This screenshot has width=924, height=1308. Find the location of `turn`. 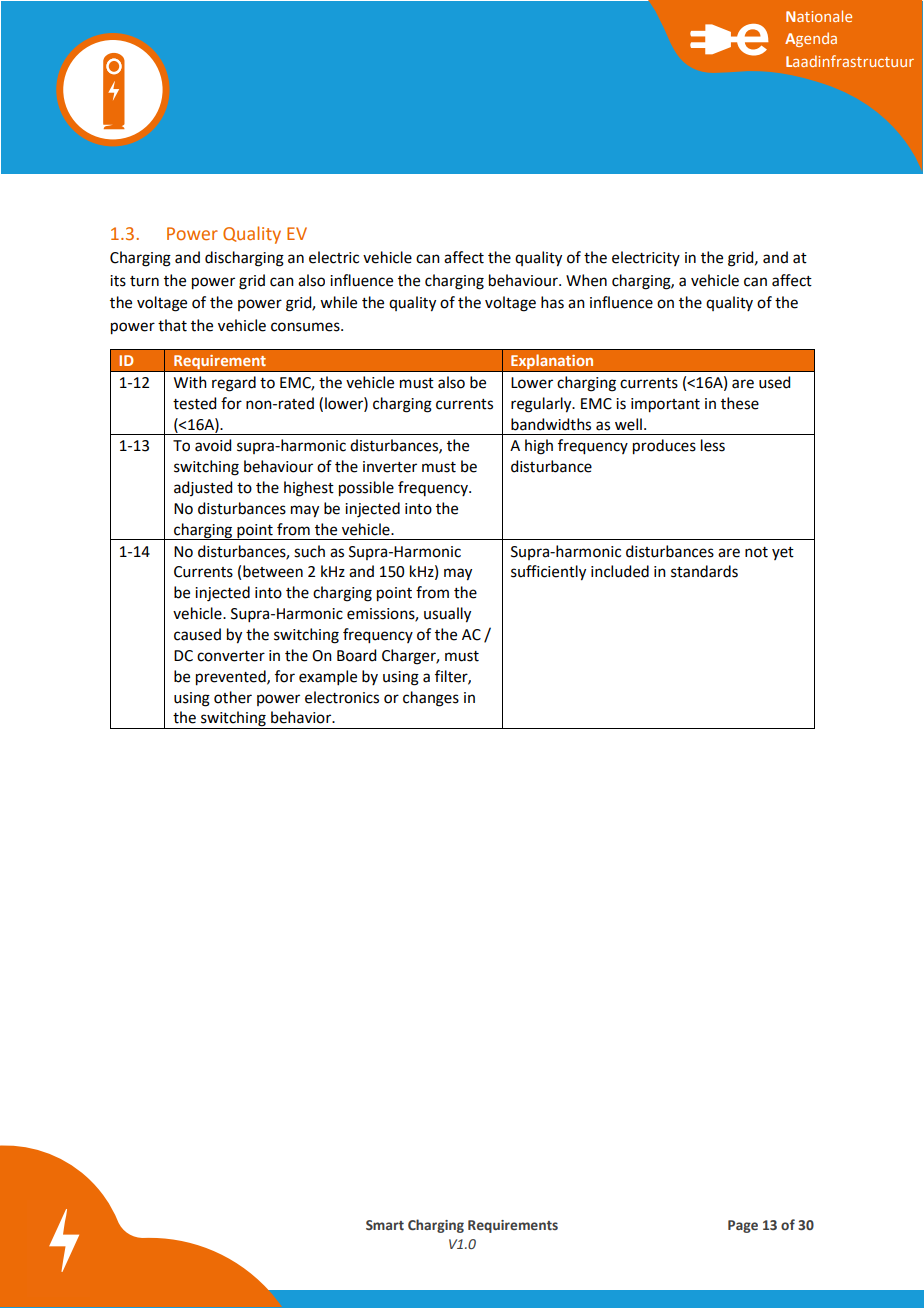

turn is located at coordinates (144, 281).
